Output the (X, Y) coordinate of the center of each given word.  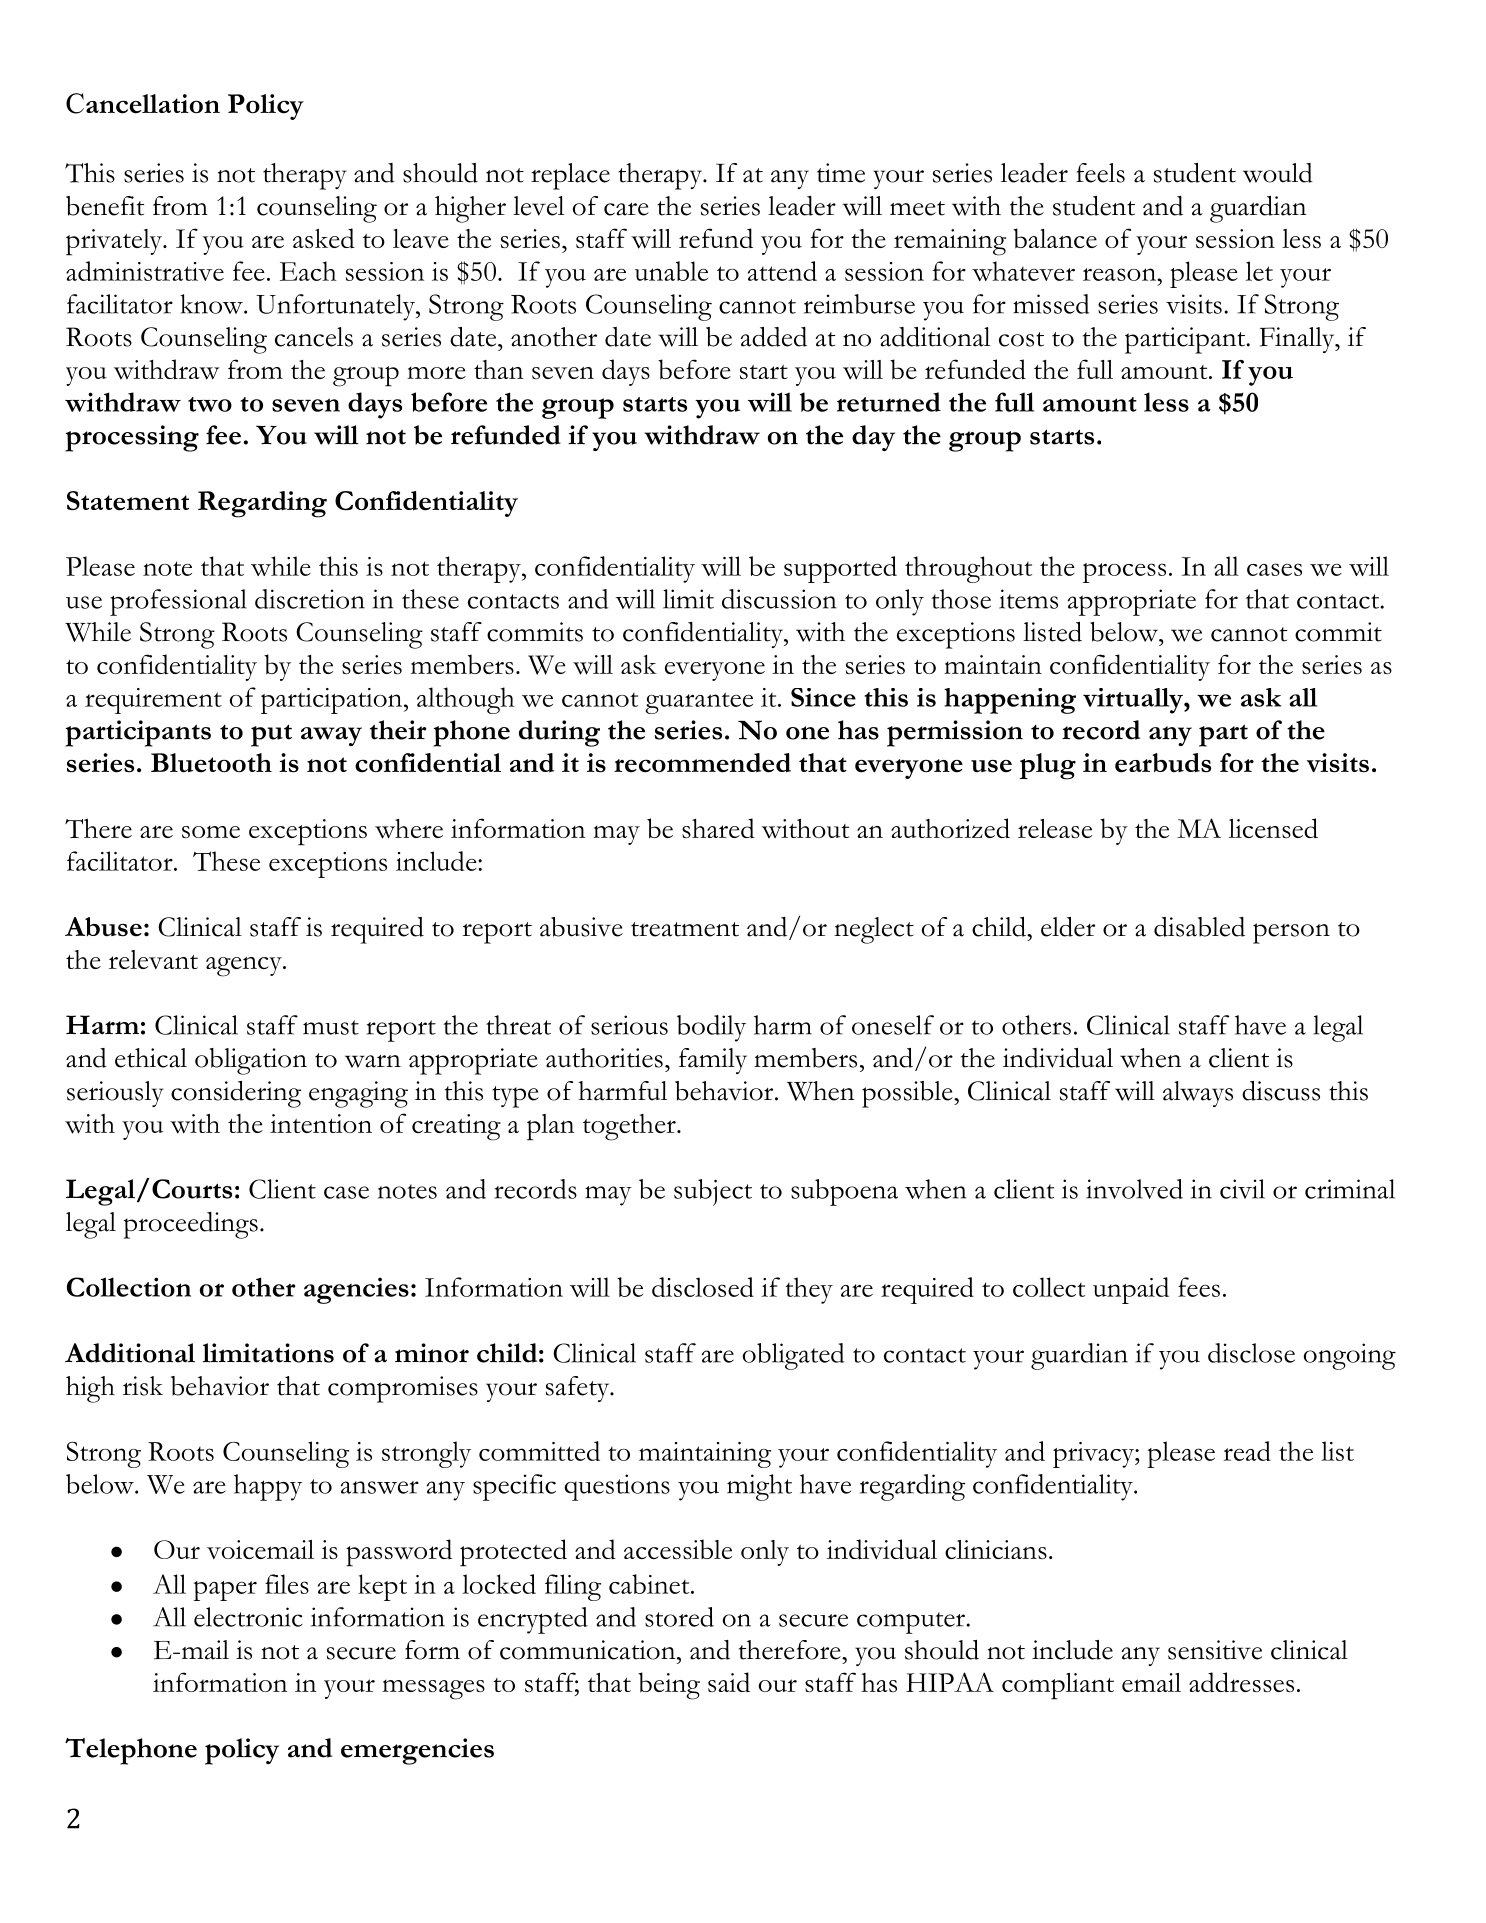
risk (143, 1386)
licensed (1273, 828)
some (211, 831)
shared (718, 828)
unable (671, 271)
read (1247, 1451)
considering (236, 1094)
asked (324, 238)
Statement (128, 501)
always (1198, 1094)
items (1028, 599)
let (1259, 271)
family (713, 1061)
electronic (248, 1617)
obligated (793, 1356)
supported (840, 569)
